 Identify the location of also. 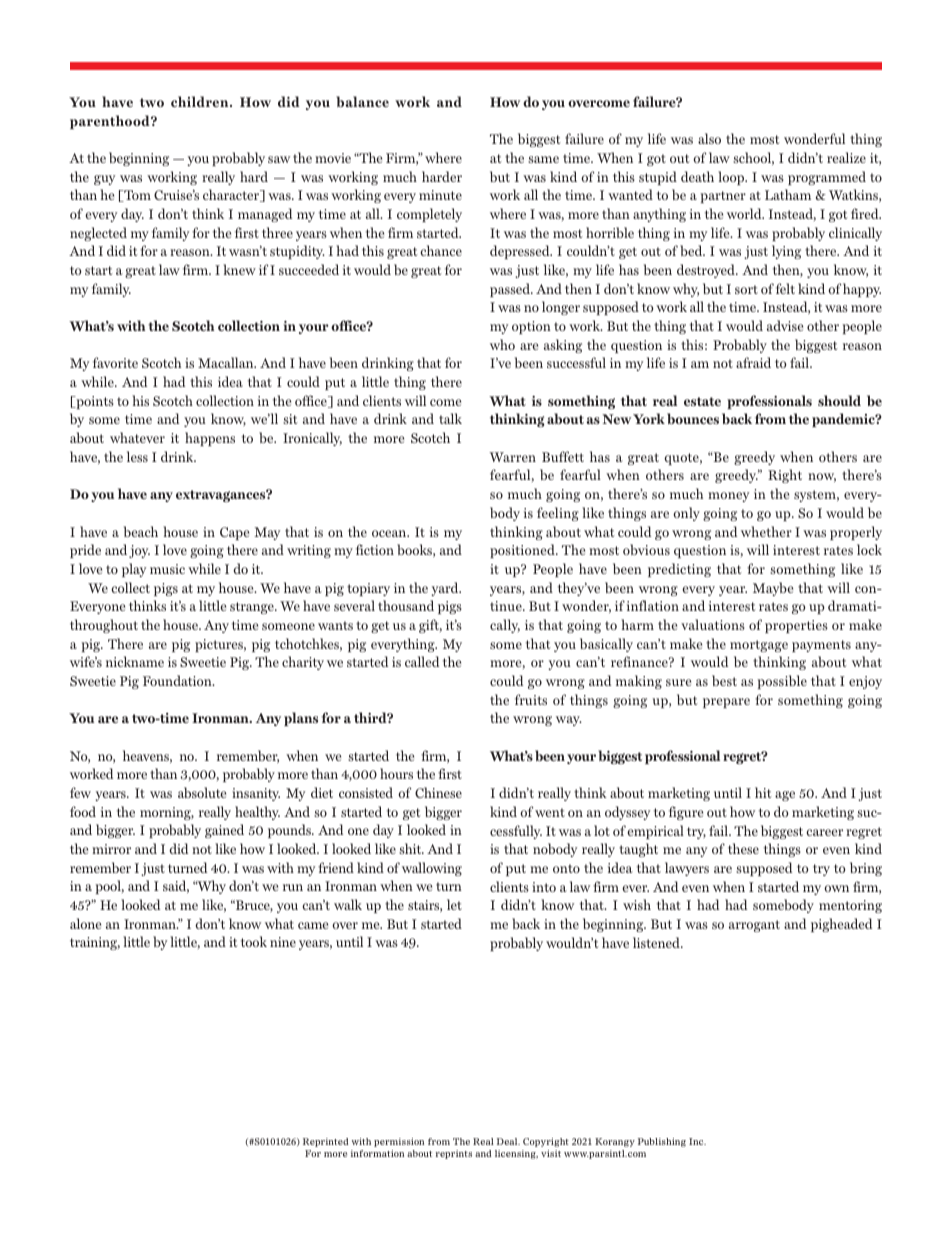
(709, 138).
